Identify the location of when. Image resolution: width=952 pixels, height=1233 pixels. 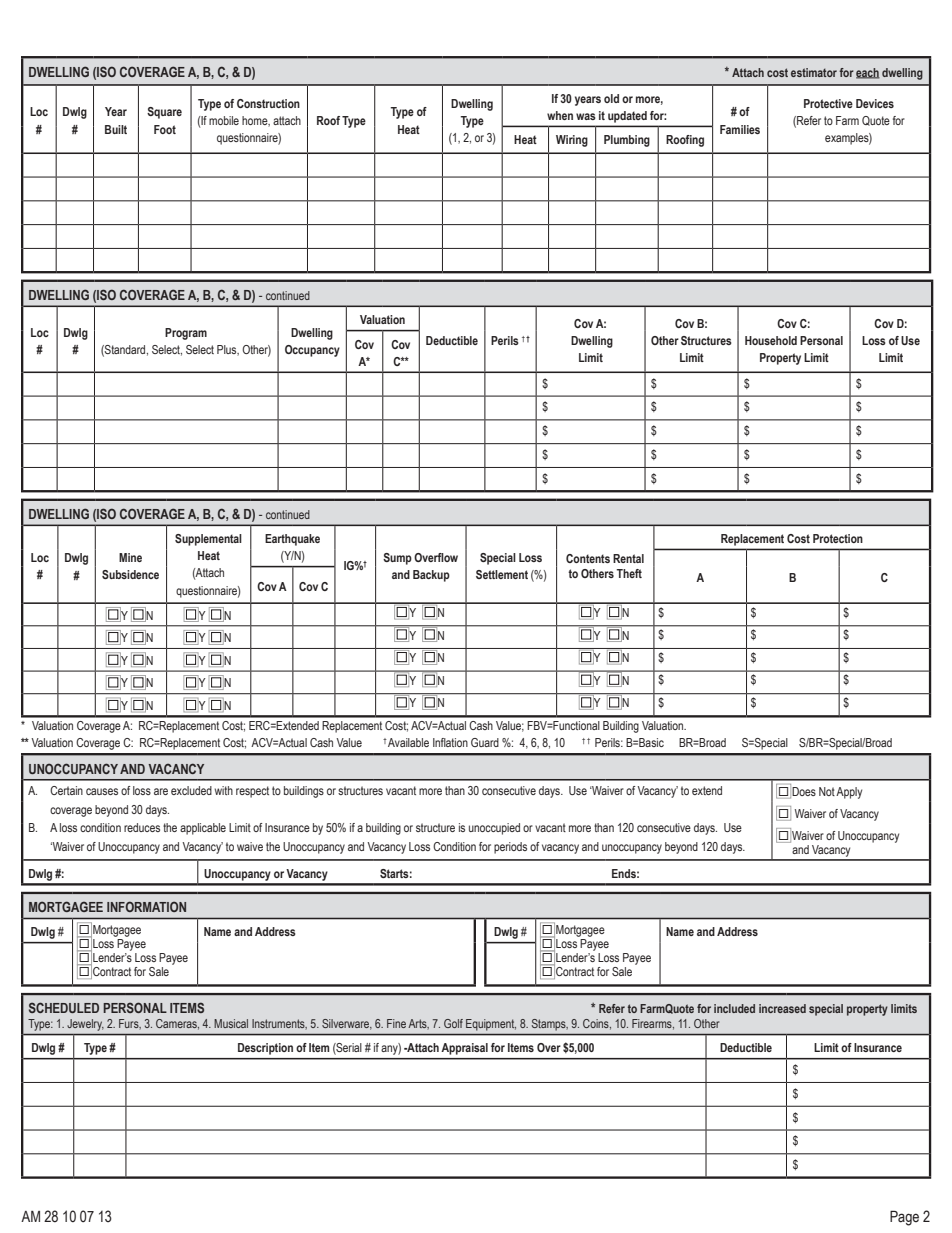
(560, 115).
